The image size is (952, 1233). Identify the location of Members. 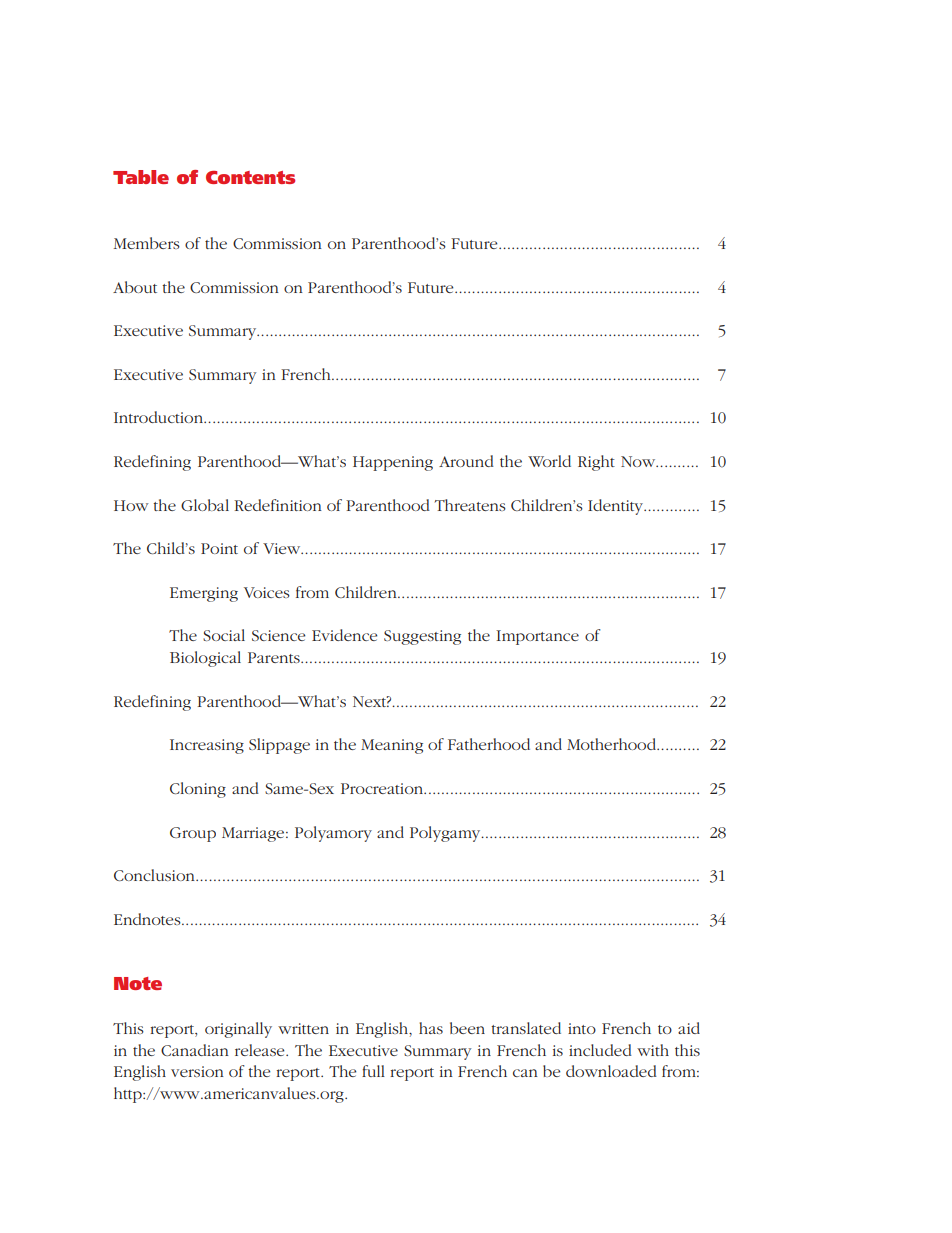
(147, 243).
